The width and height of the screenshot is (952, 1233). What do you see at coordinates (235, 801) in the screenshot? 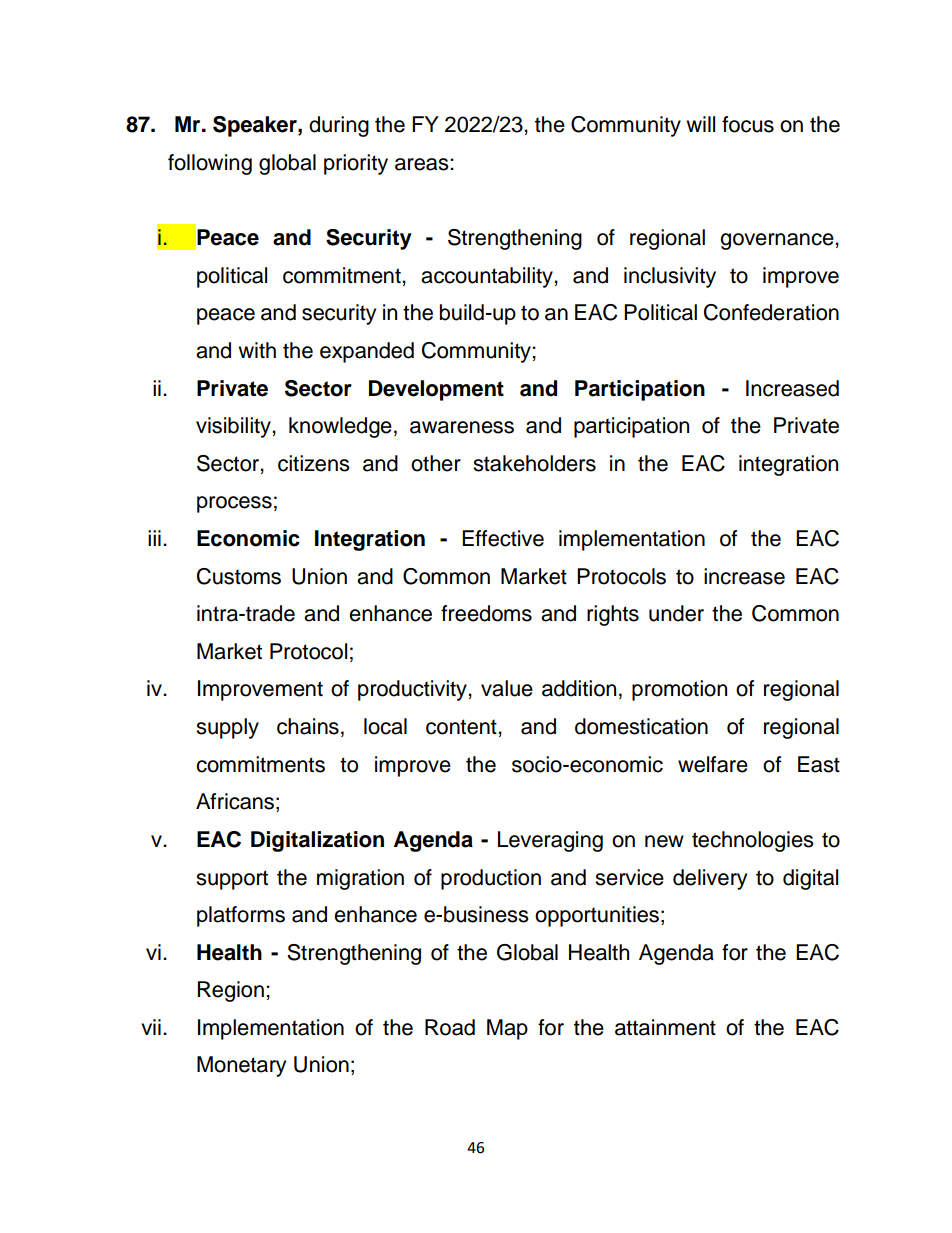
I see `Africans` at bounding box center [235, 801].
